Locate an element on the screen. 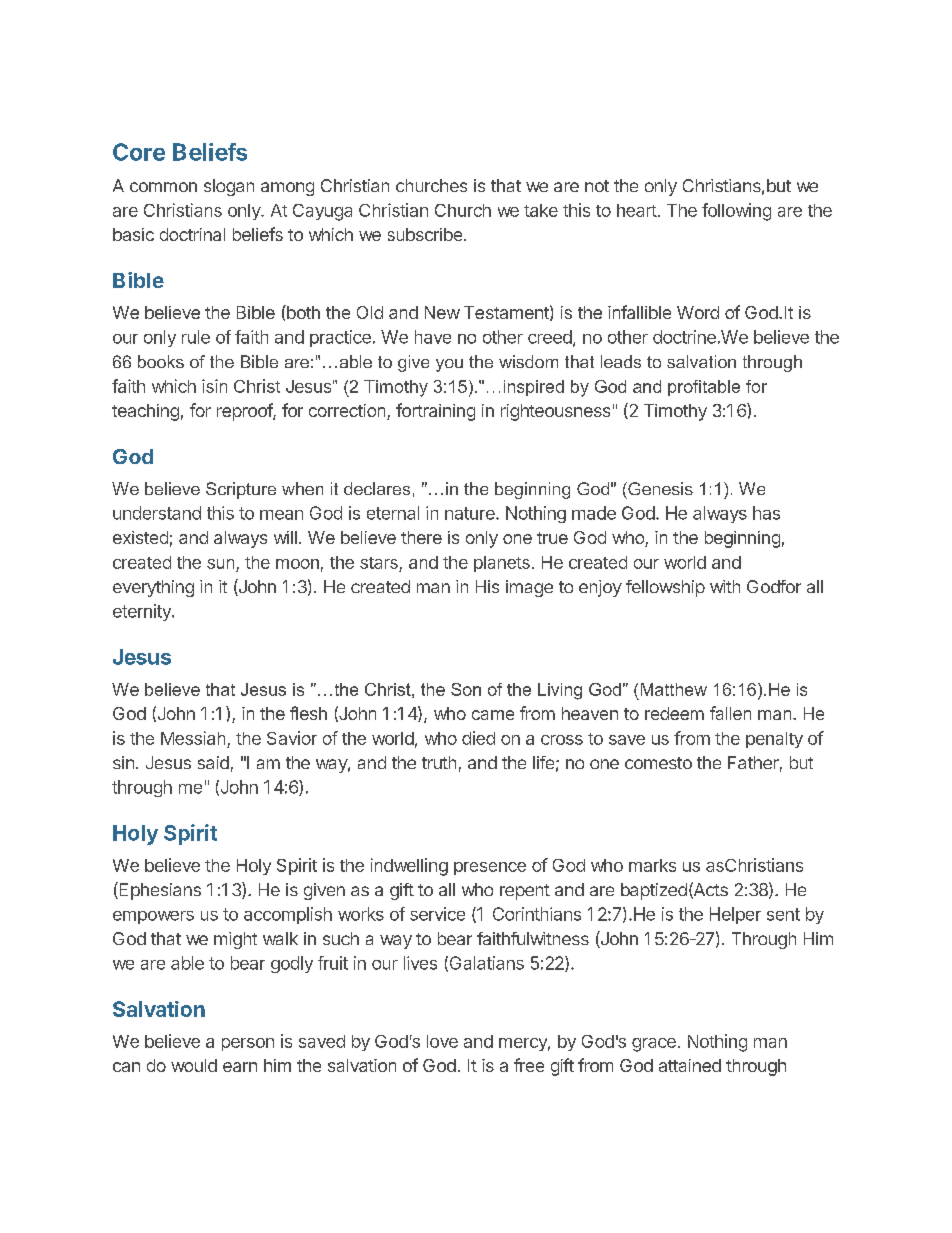  fallen is located at coordinates (730, 713).
